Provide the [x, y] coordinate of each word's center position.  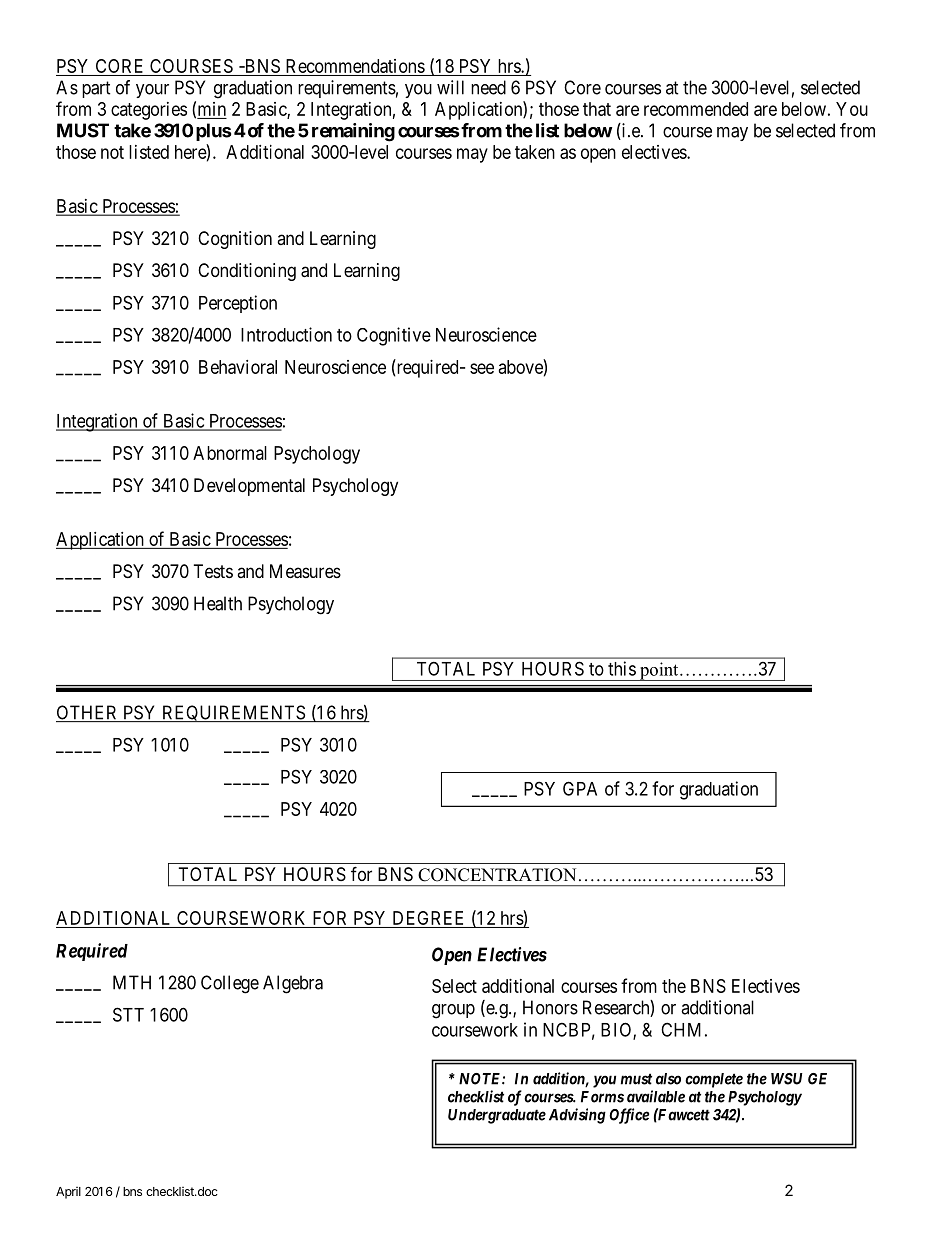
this [622, 668]
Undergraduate [497, 1116]
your [152, 91]
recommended [696, 109]
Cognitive [394, 336]
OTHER [88, 713]
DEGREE [429, 919]
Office [629, 1116]
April [68, 1193]
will [450, 87]
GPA [580, 788]
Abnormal [230, 453]
